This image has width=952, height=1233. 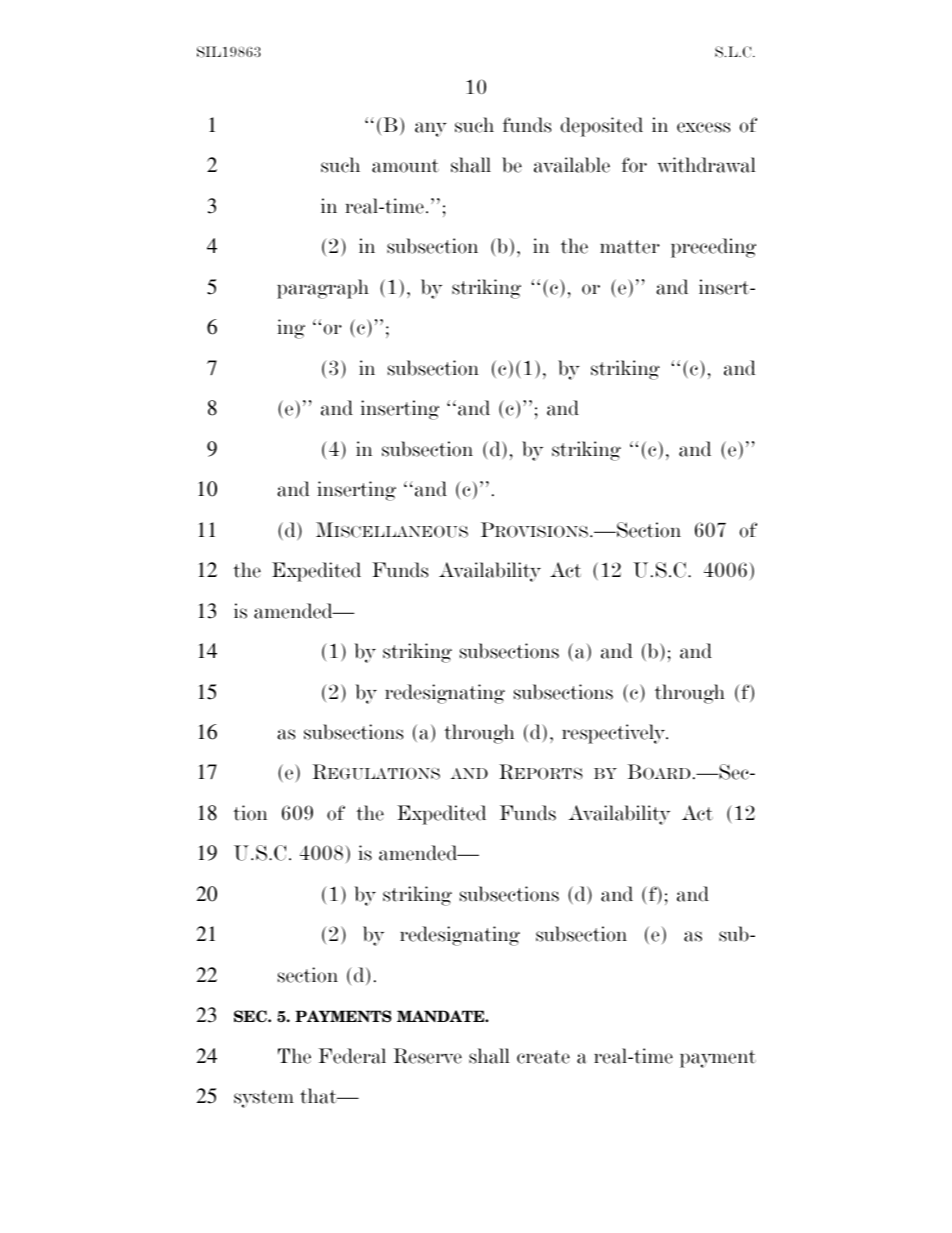 What do you see at coordinates (431, 129) in the image?
I see `any` at bounding box center [431, 129].
